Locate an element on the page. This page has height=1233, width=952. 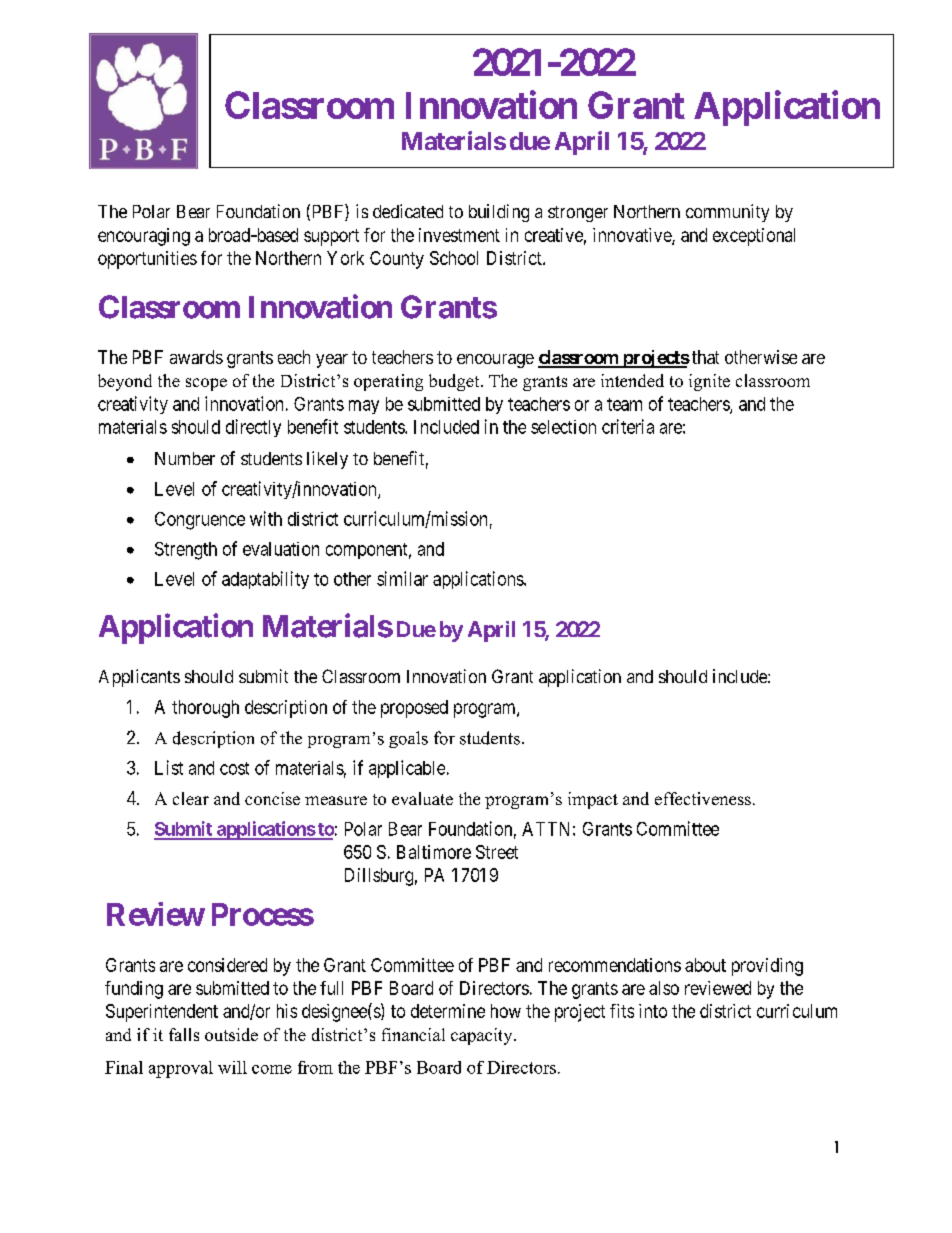
financial is located at coordinates (413, 1034).
